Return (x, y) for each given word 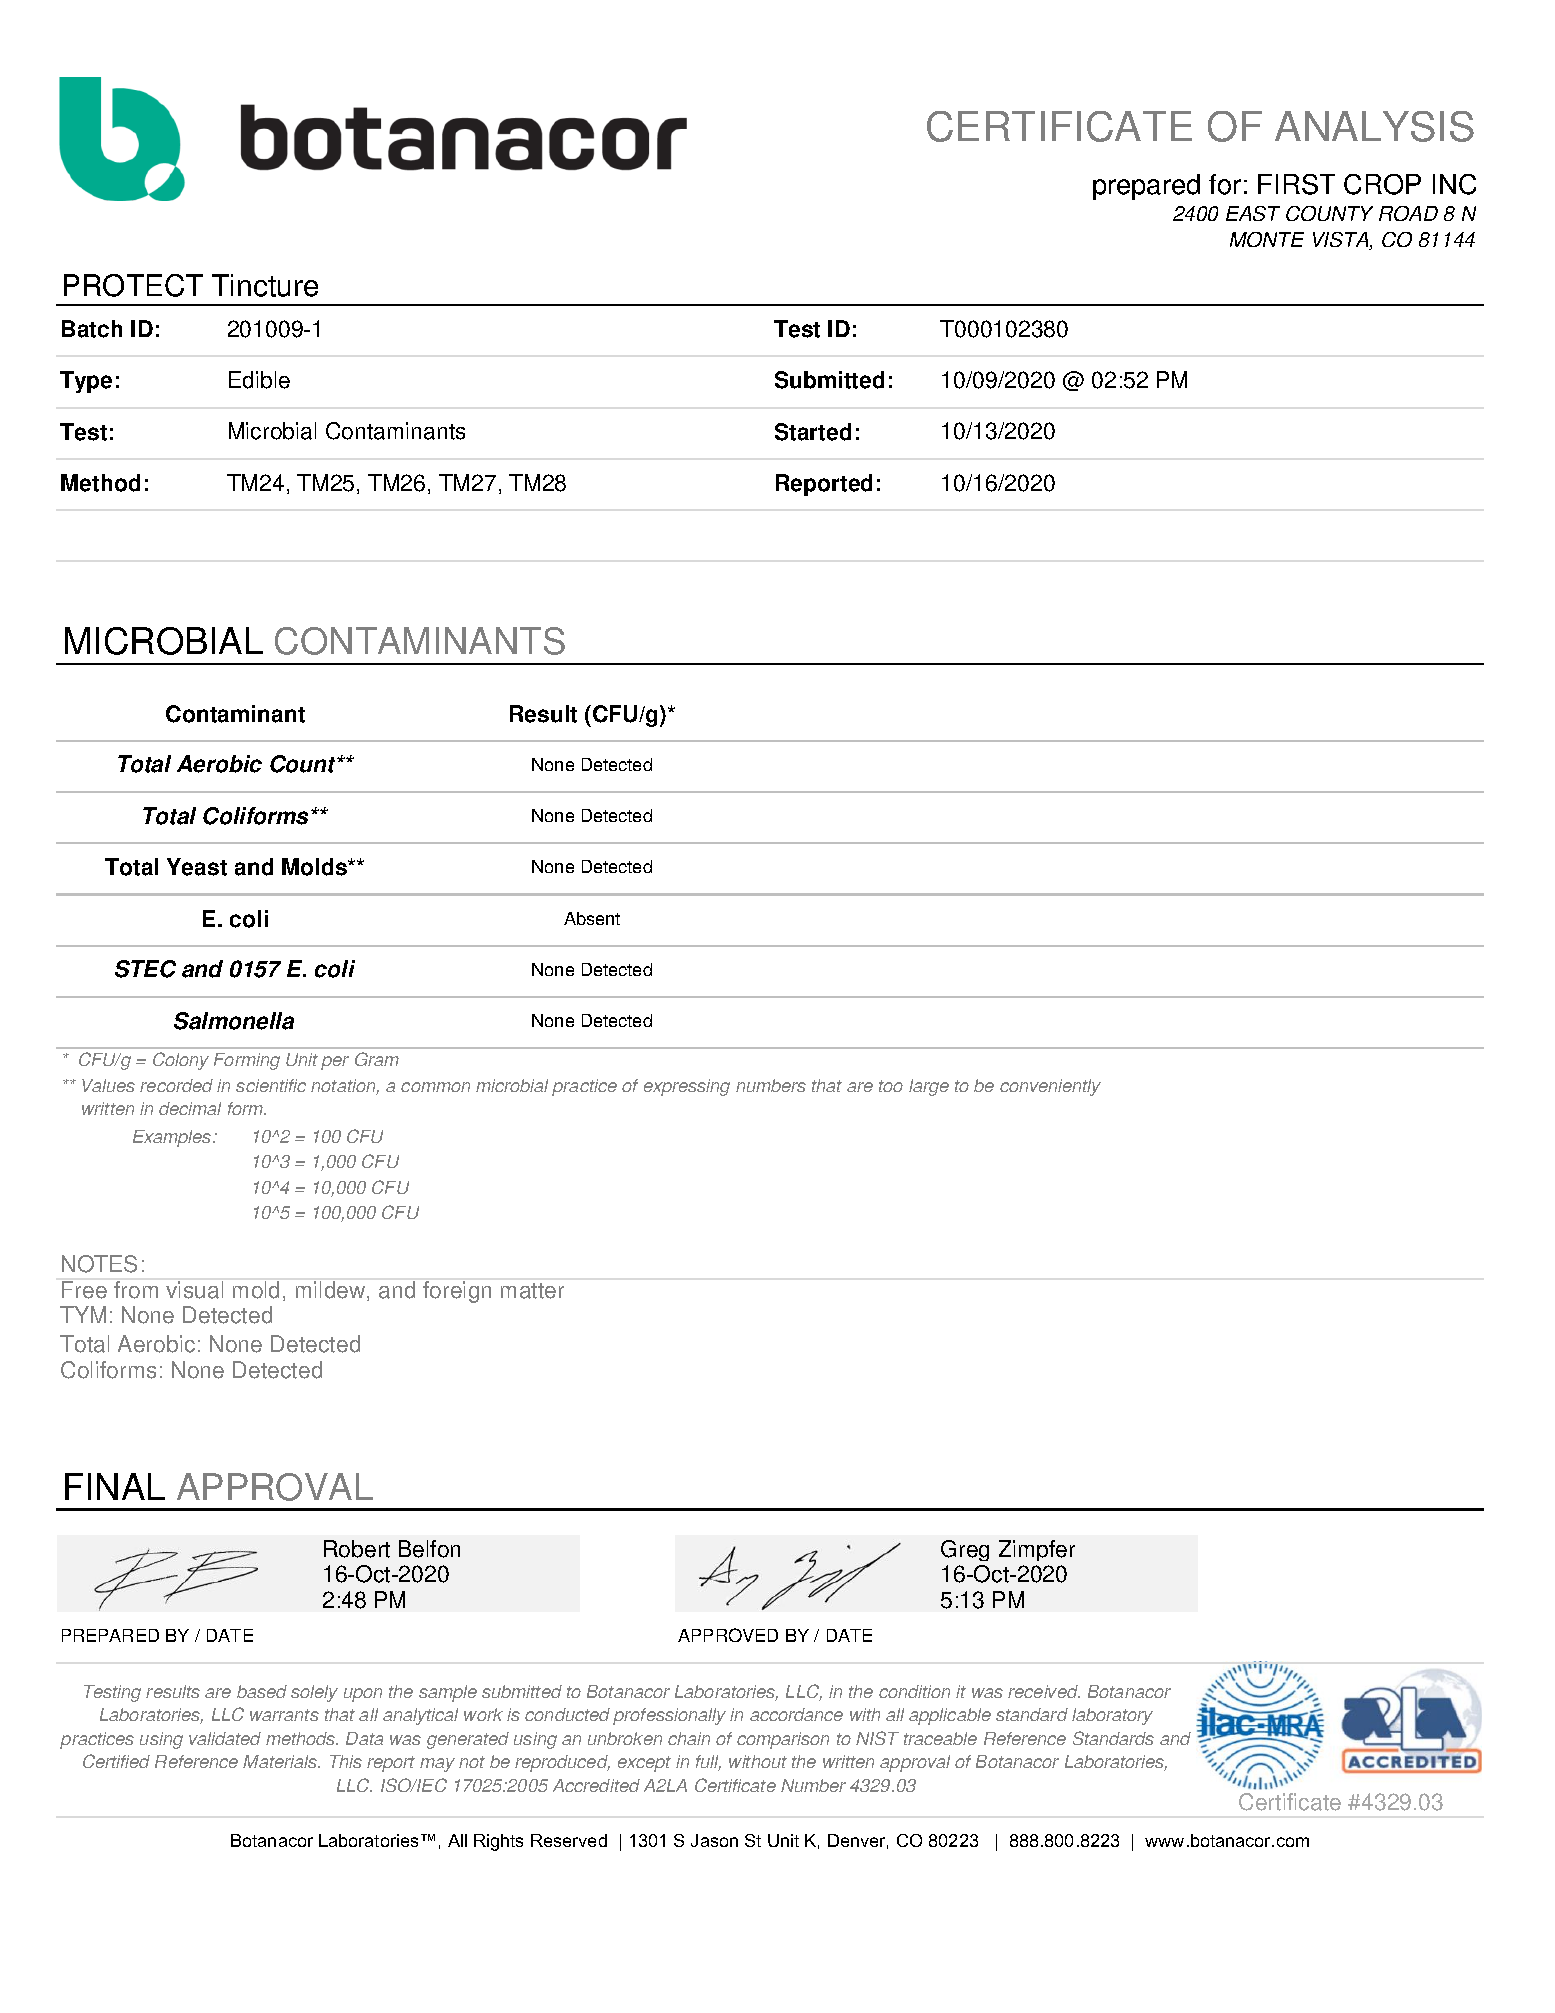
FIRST (1296, 184)
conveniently (1050, 1087)
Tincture (265, 285)
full (708, 1763)
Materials (281, 1761)
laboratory (1112, 1716)
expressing (687, 1087)
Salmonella (234, 1021)
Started (813, 432)
